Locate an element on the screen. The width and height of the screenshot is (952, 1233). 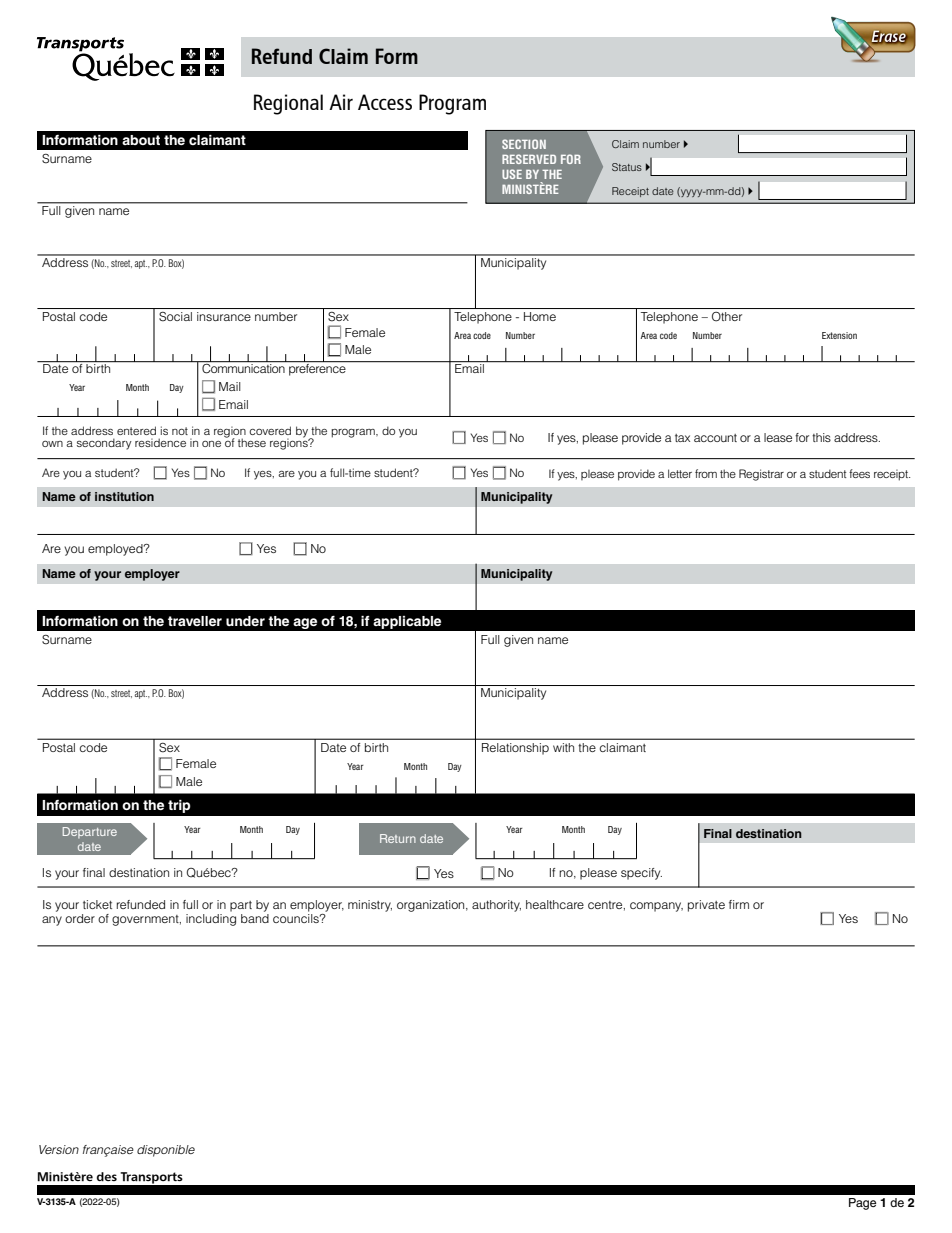
ticket is located at coordinates (97, 904).
